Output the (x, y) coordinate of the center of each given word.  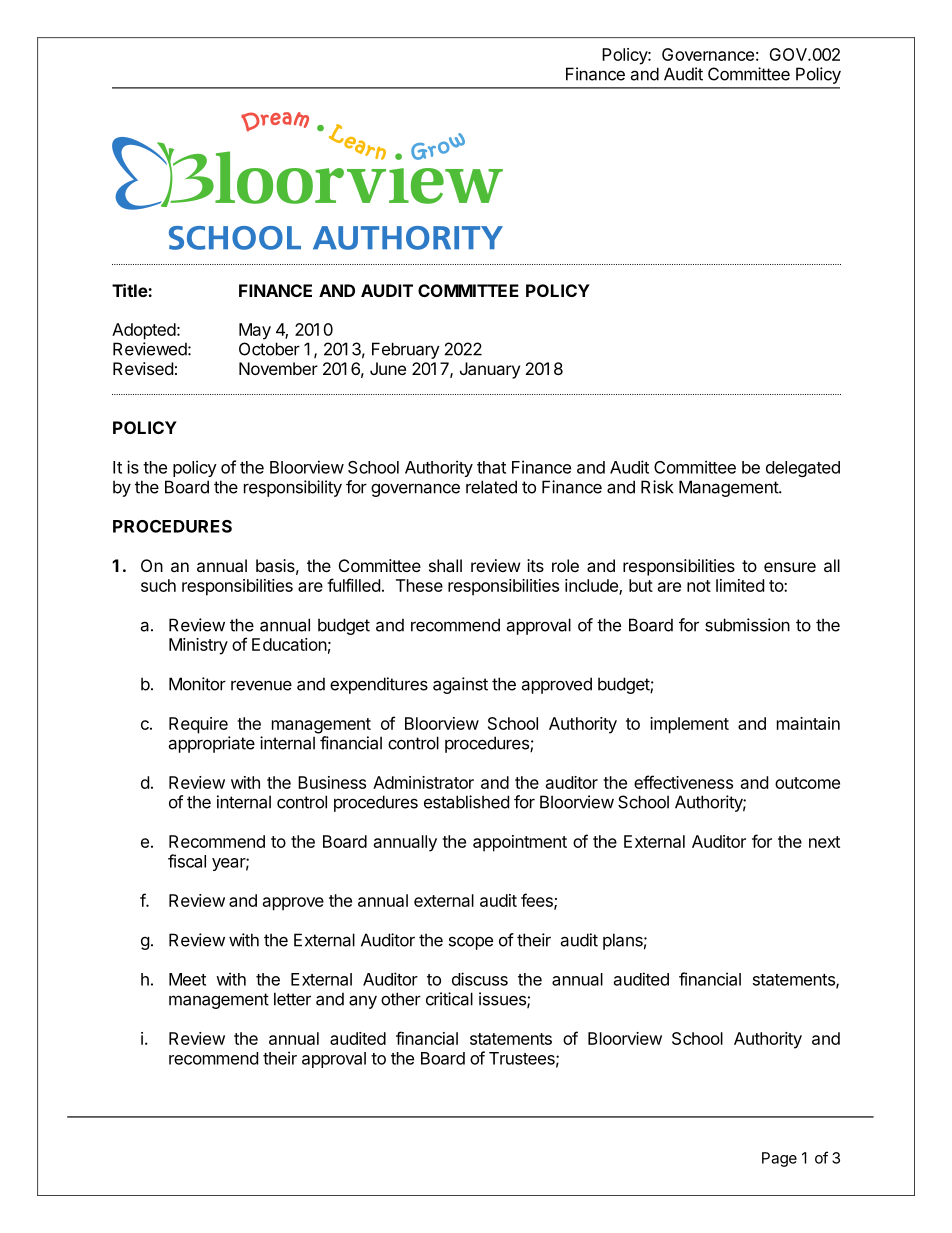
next (824, 842)
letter (292, 999)
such (158, 585)
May (255, 331)
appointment (520, 843)
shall (445, 565)
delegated (803, 469)
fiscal (187, 861)
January (490, 370)
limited (740, 585)
